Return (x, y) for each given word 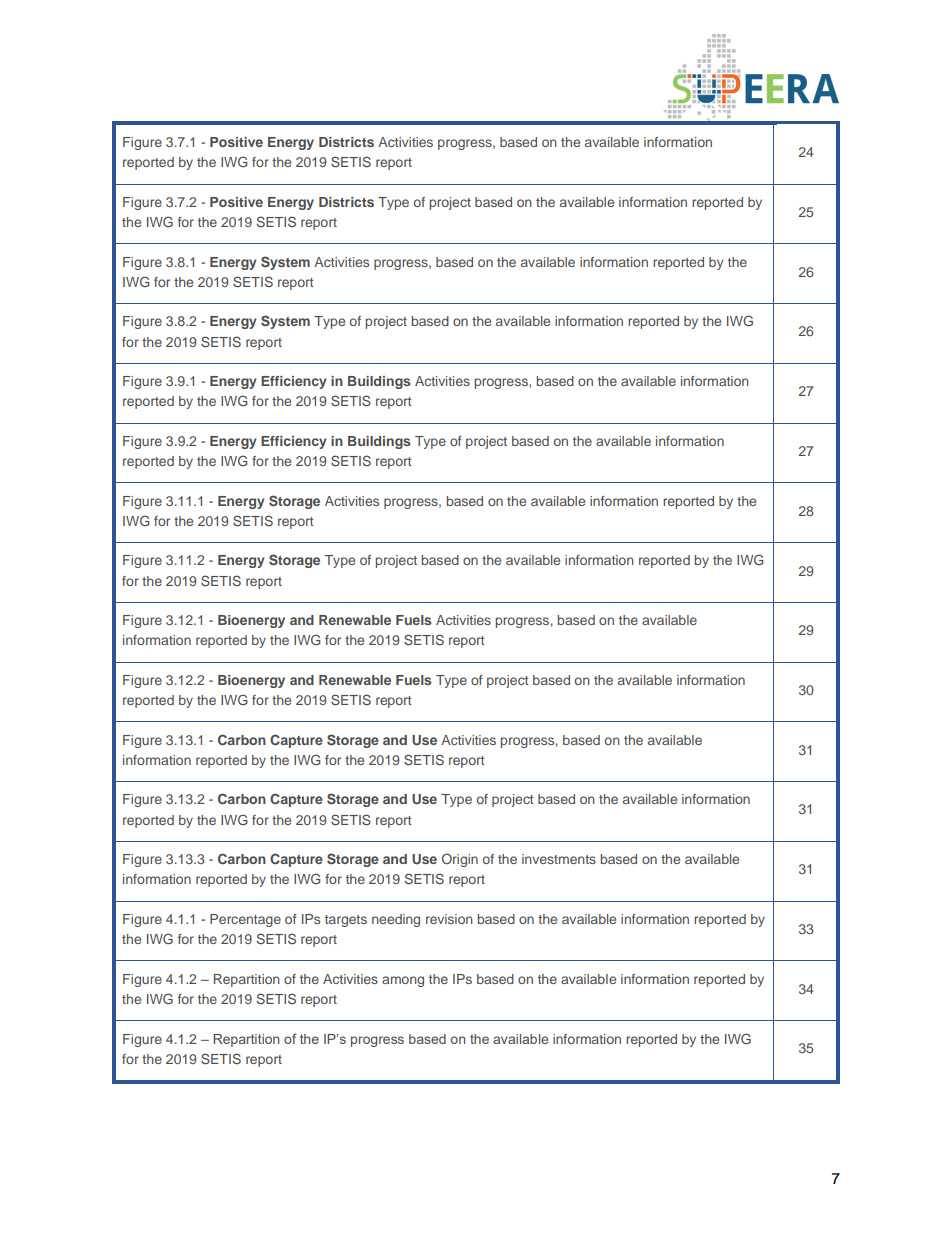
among (403, 981)
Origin (460, 860)
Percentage (245, 920)
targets (346, 921)
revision (449, 919)
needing (396, 920)
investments (559, 859)
